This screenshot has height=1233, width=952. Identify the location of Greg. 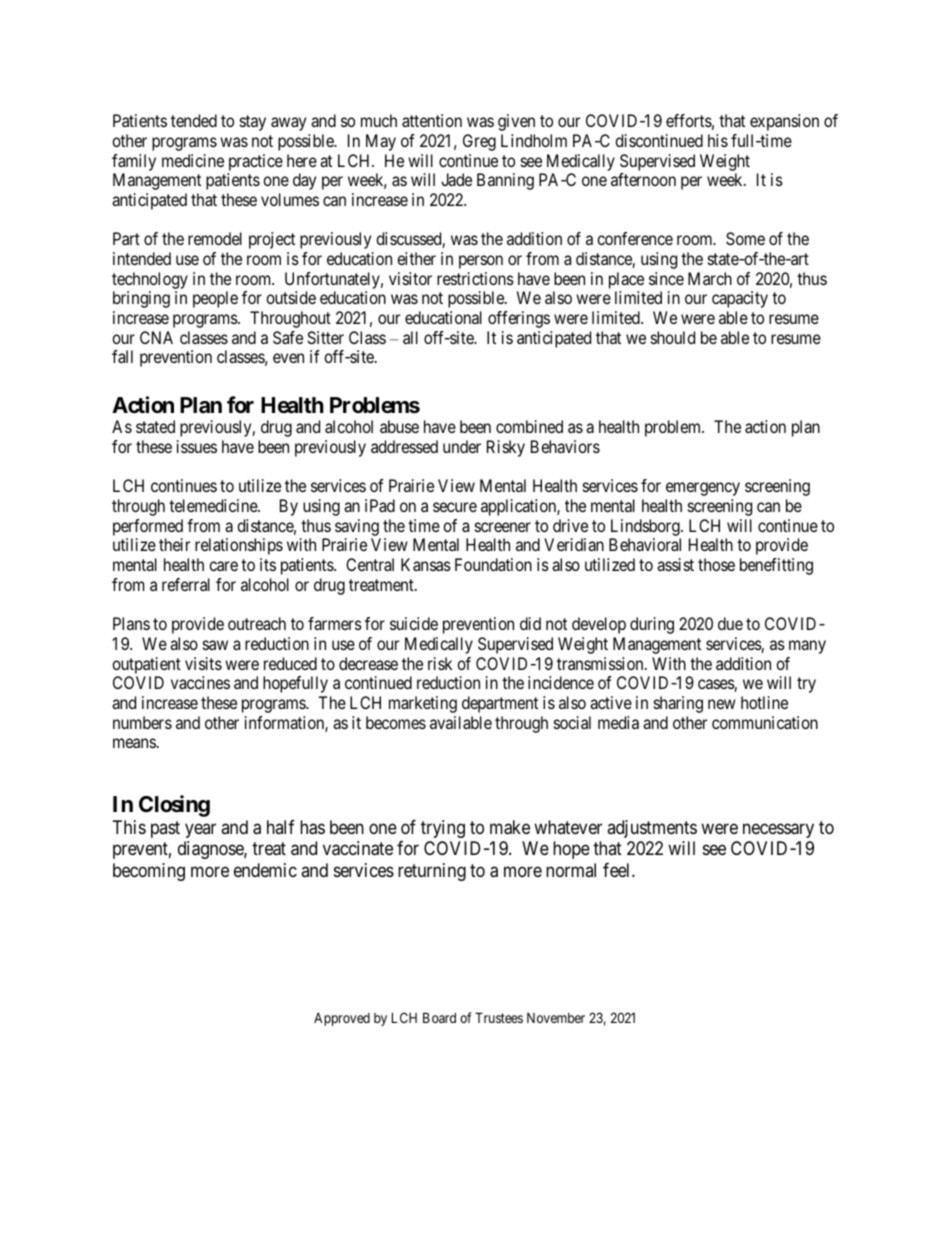
(479, 142).
